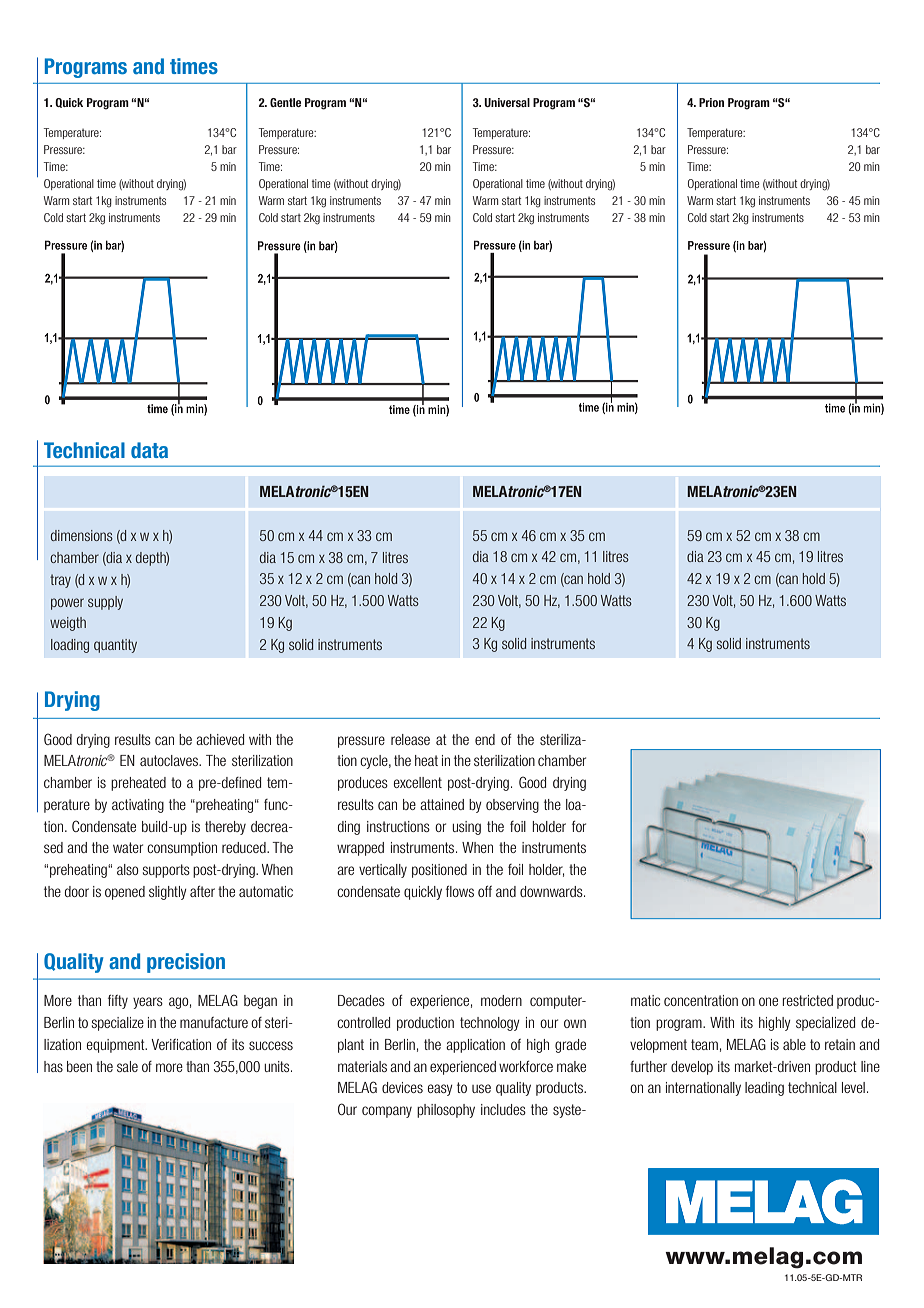 The image size is (924, 1308). What do you see at coordinates (507, 102) in the image?
I see `Universal` at bounding box center [507, 102].
